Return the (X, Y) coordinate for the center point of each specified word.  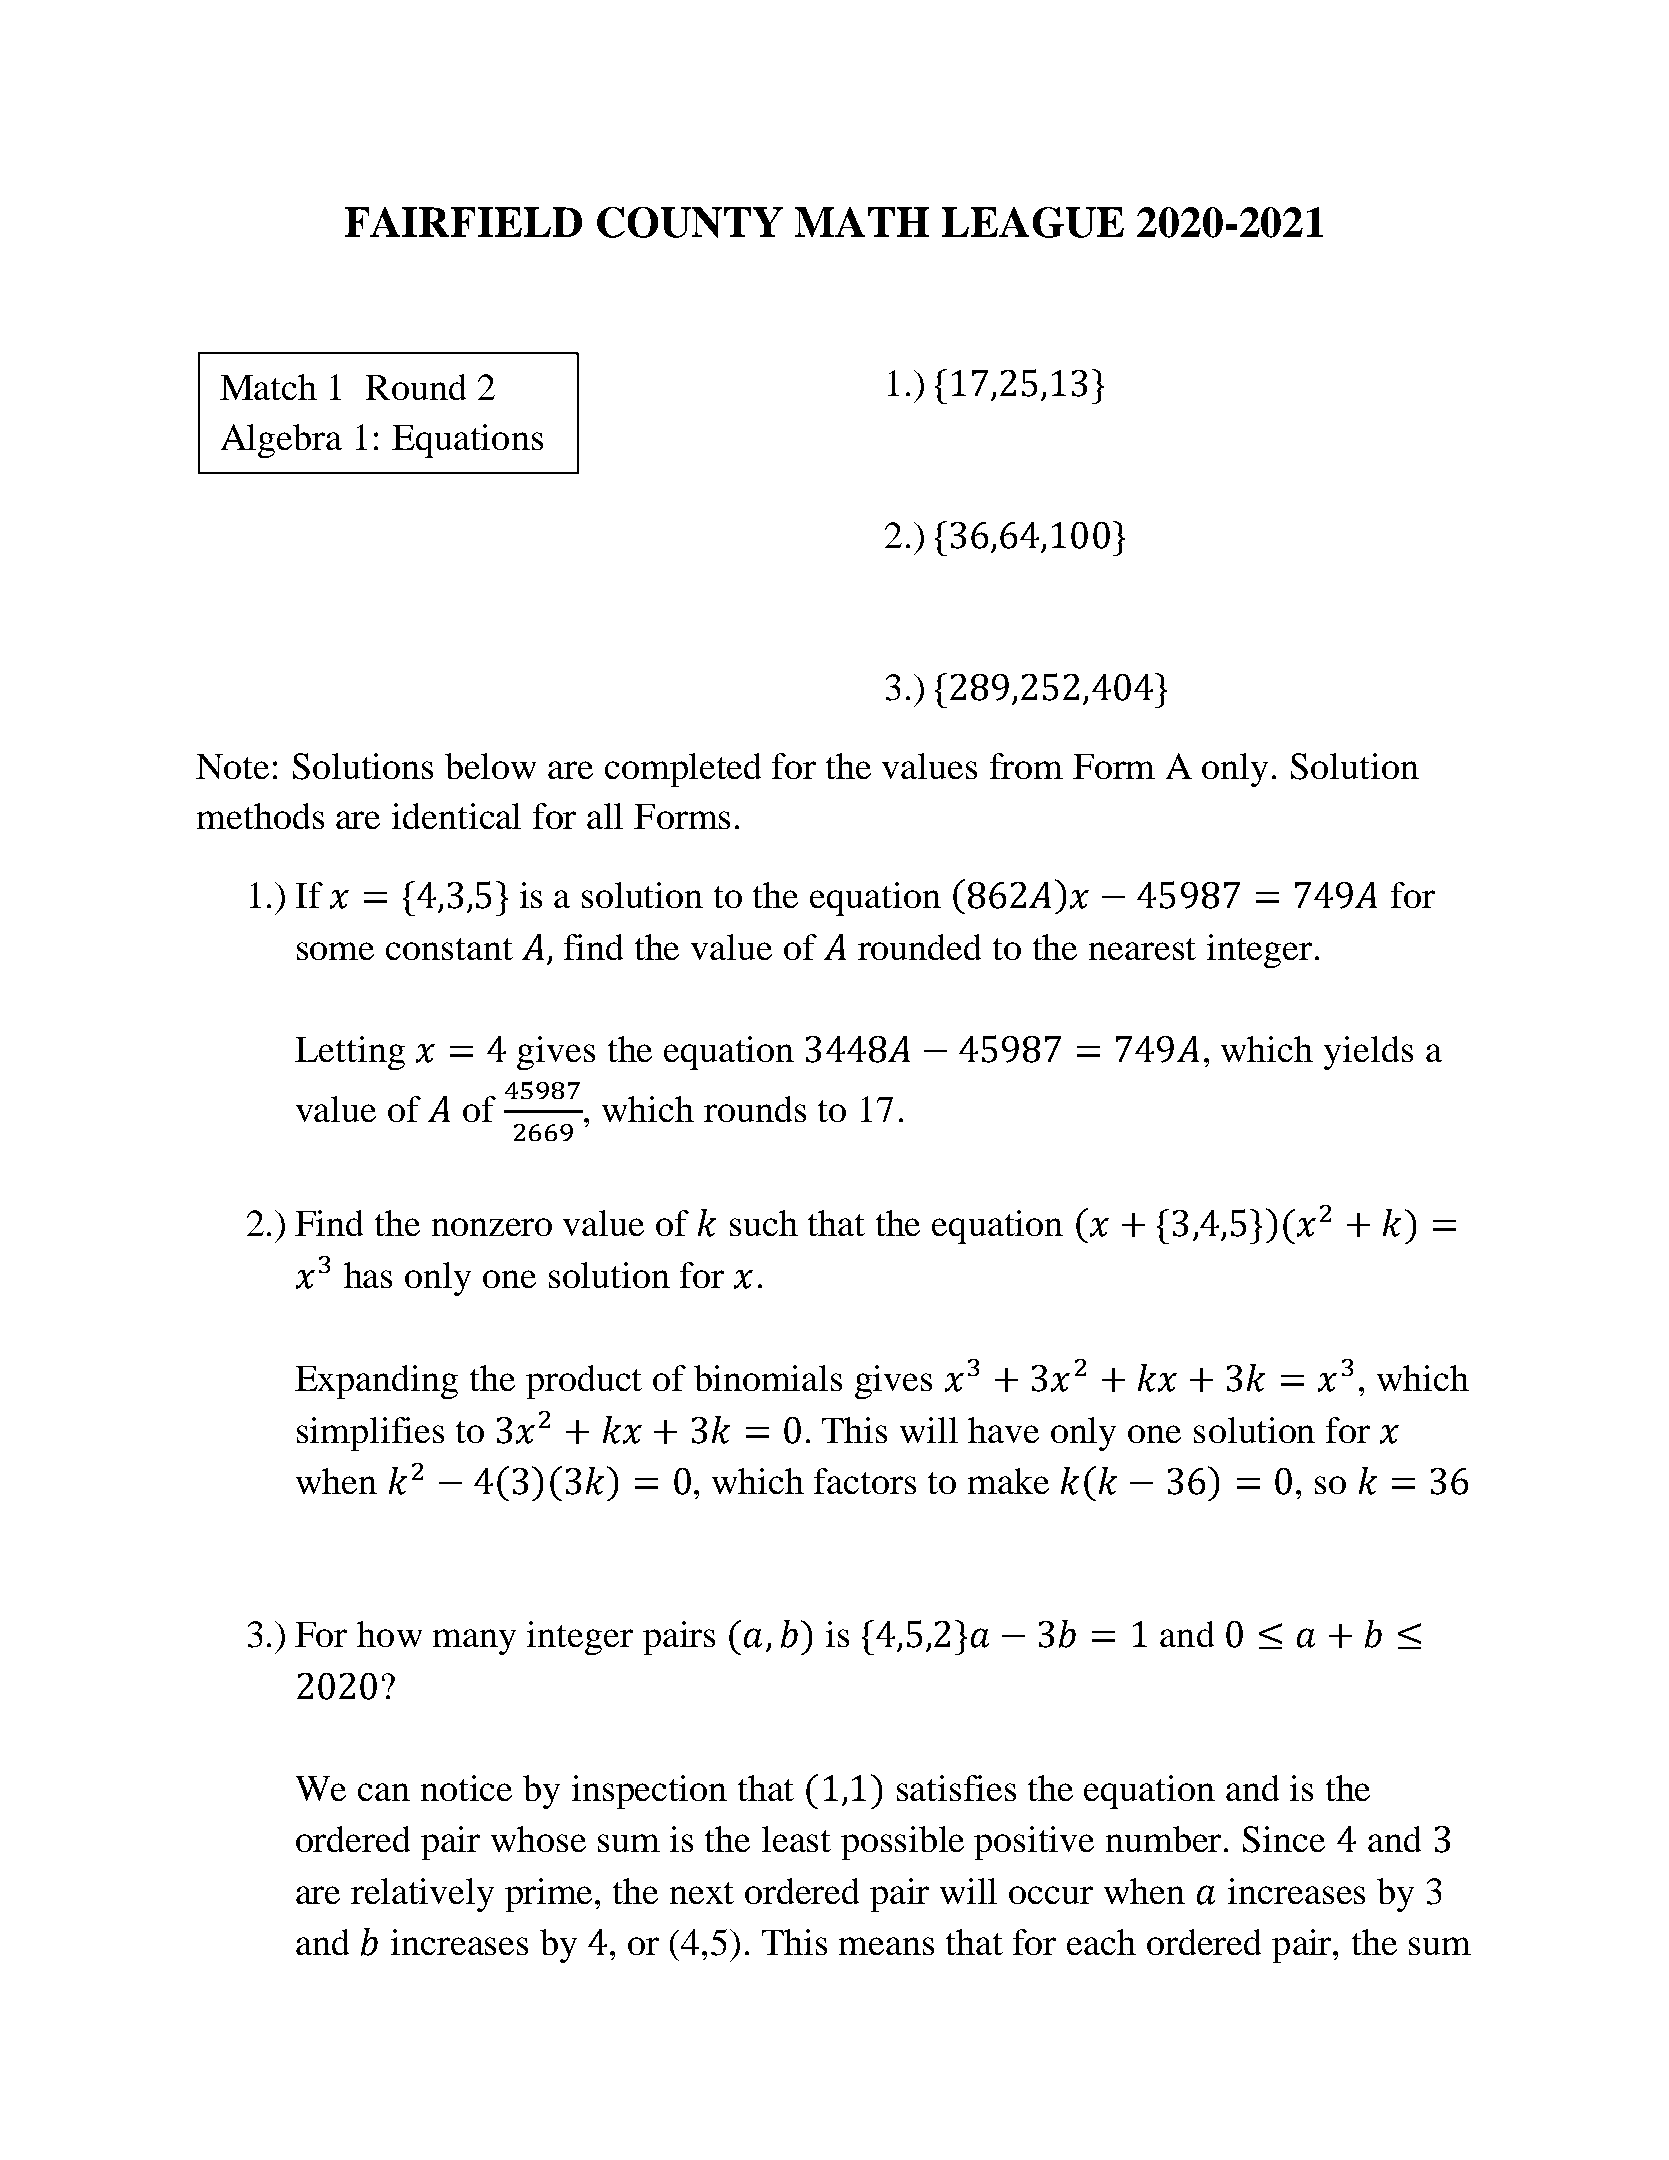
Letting (350, 1053)
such (764, 1223)
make (1008, 1481)
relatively (422, 1895)
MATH (862, 222)
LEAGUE (1033, 222)
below (490, 766)
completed (683, 770)
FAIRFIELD (463, 222)
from (1026, 766)
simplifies (370, 1434)
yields (1368, 1053)
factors (865, 1481)
